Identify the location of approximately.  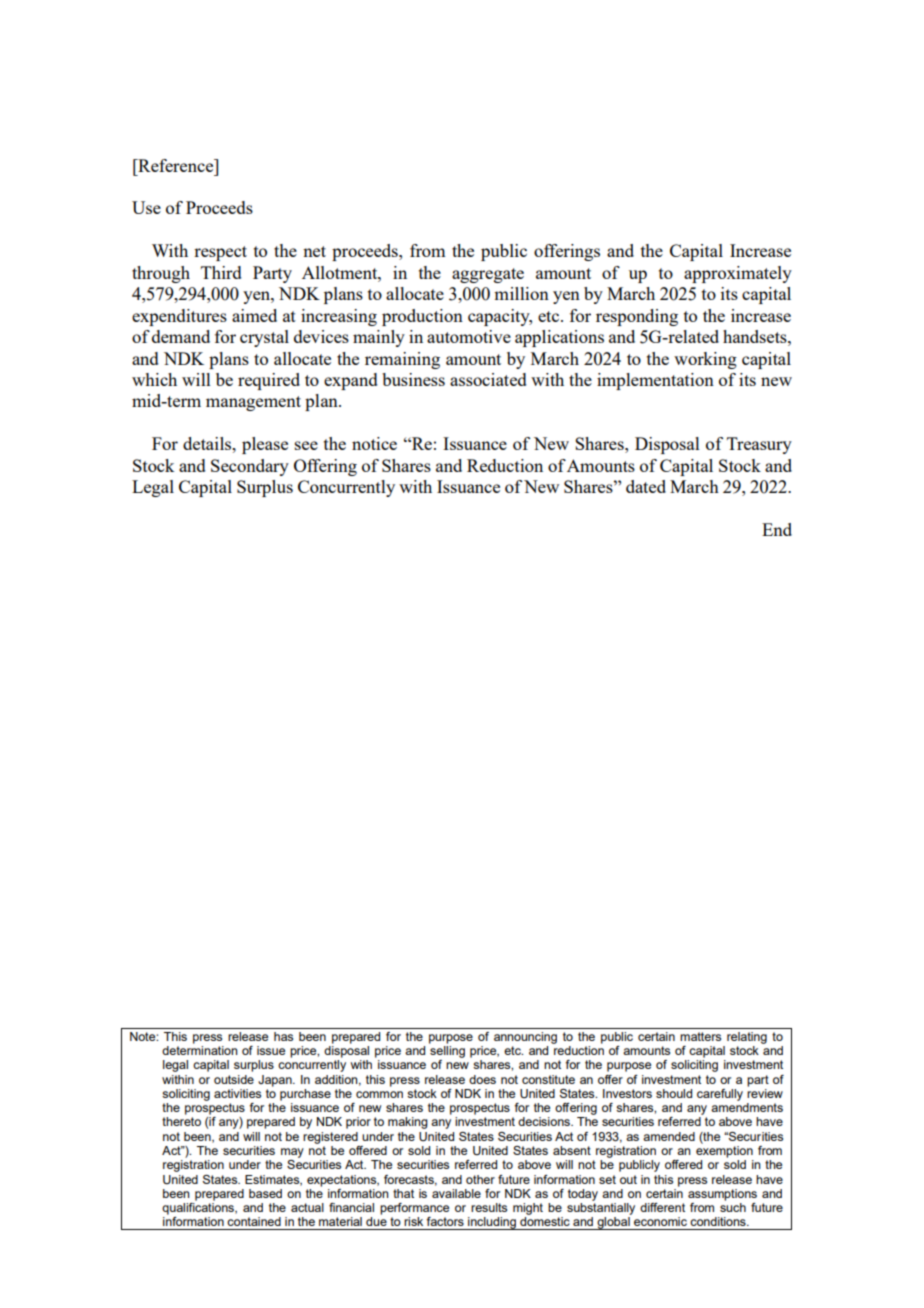
(738, 274).
